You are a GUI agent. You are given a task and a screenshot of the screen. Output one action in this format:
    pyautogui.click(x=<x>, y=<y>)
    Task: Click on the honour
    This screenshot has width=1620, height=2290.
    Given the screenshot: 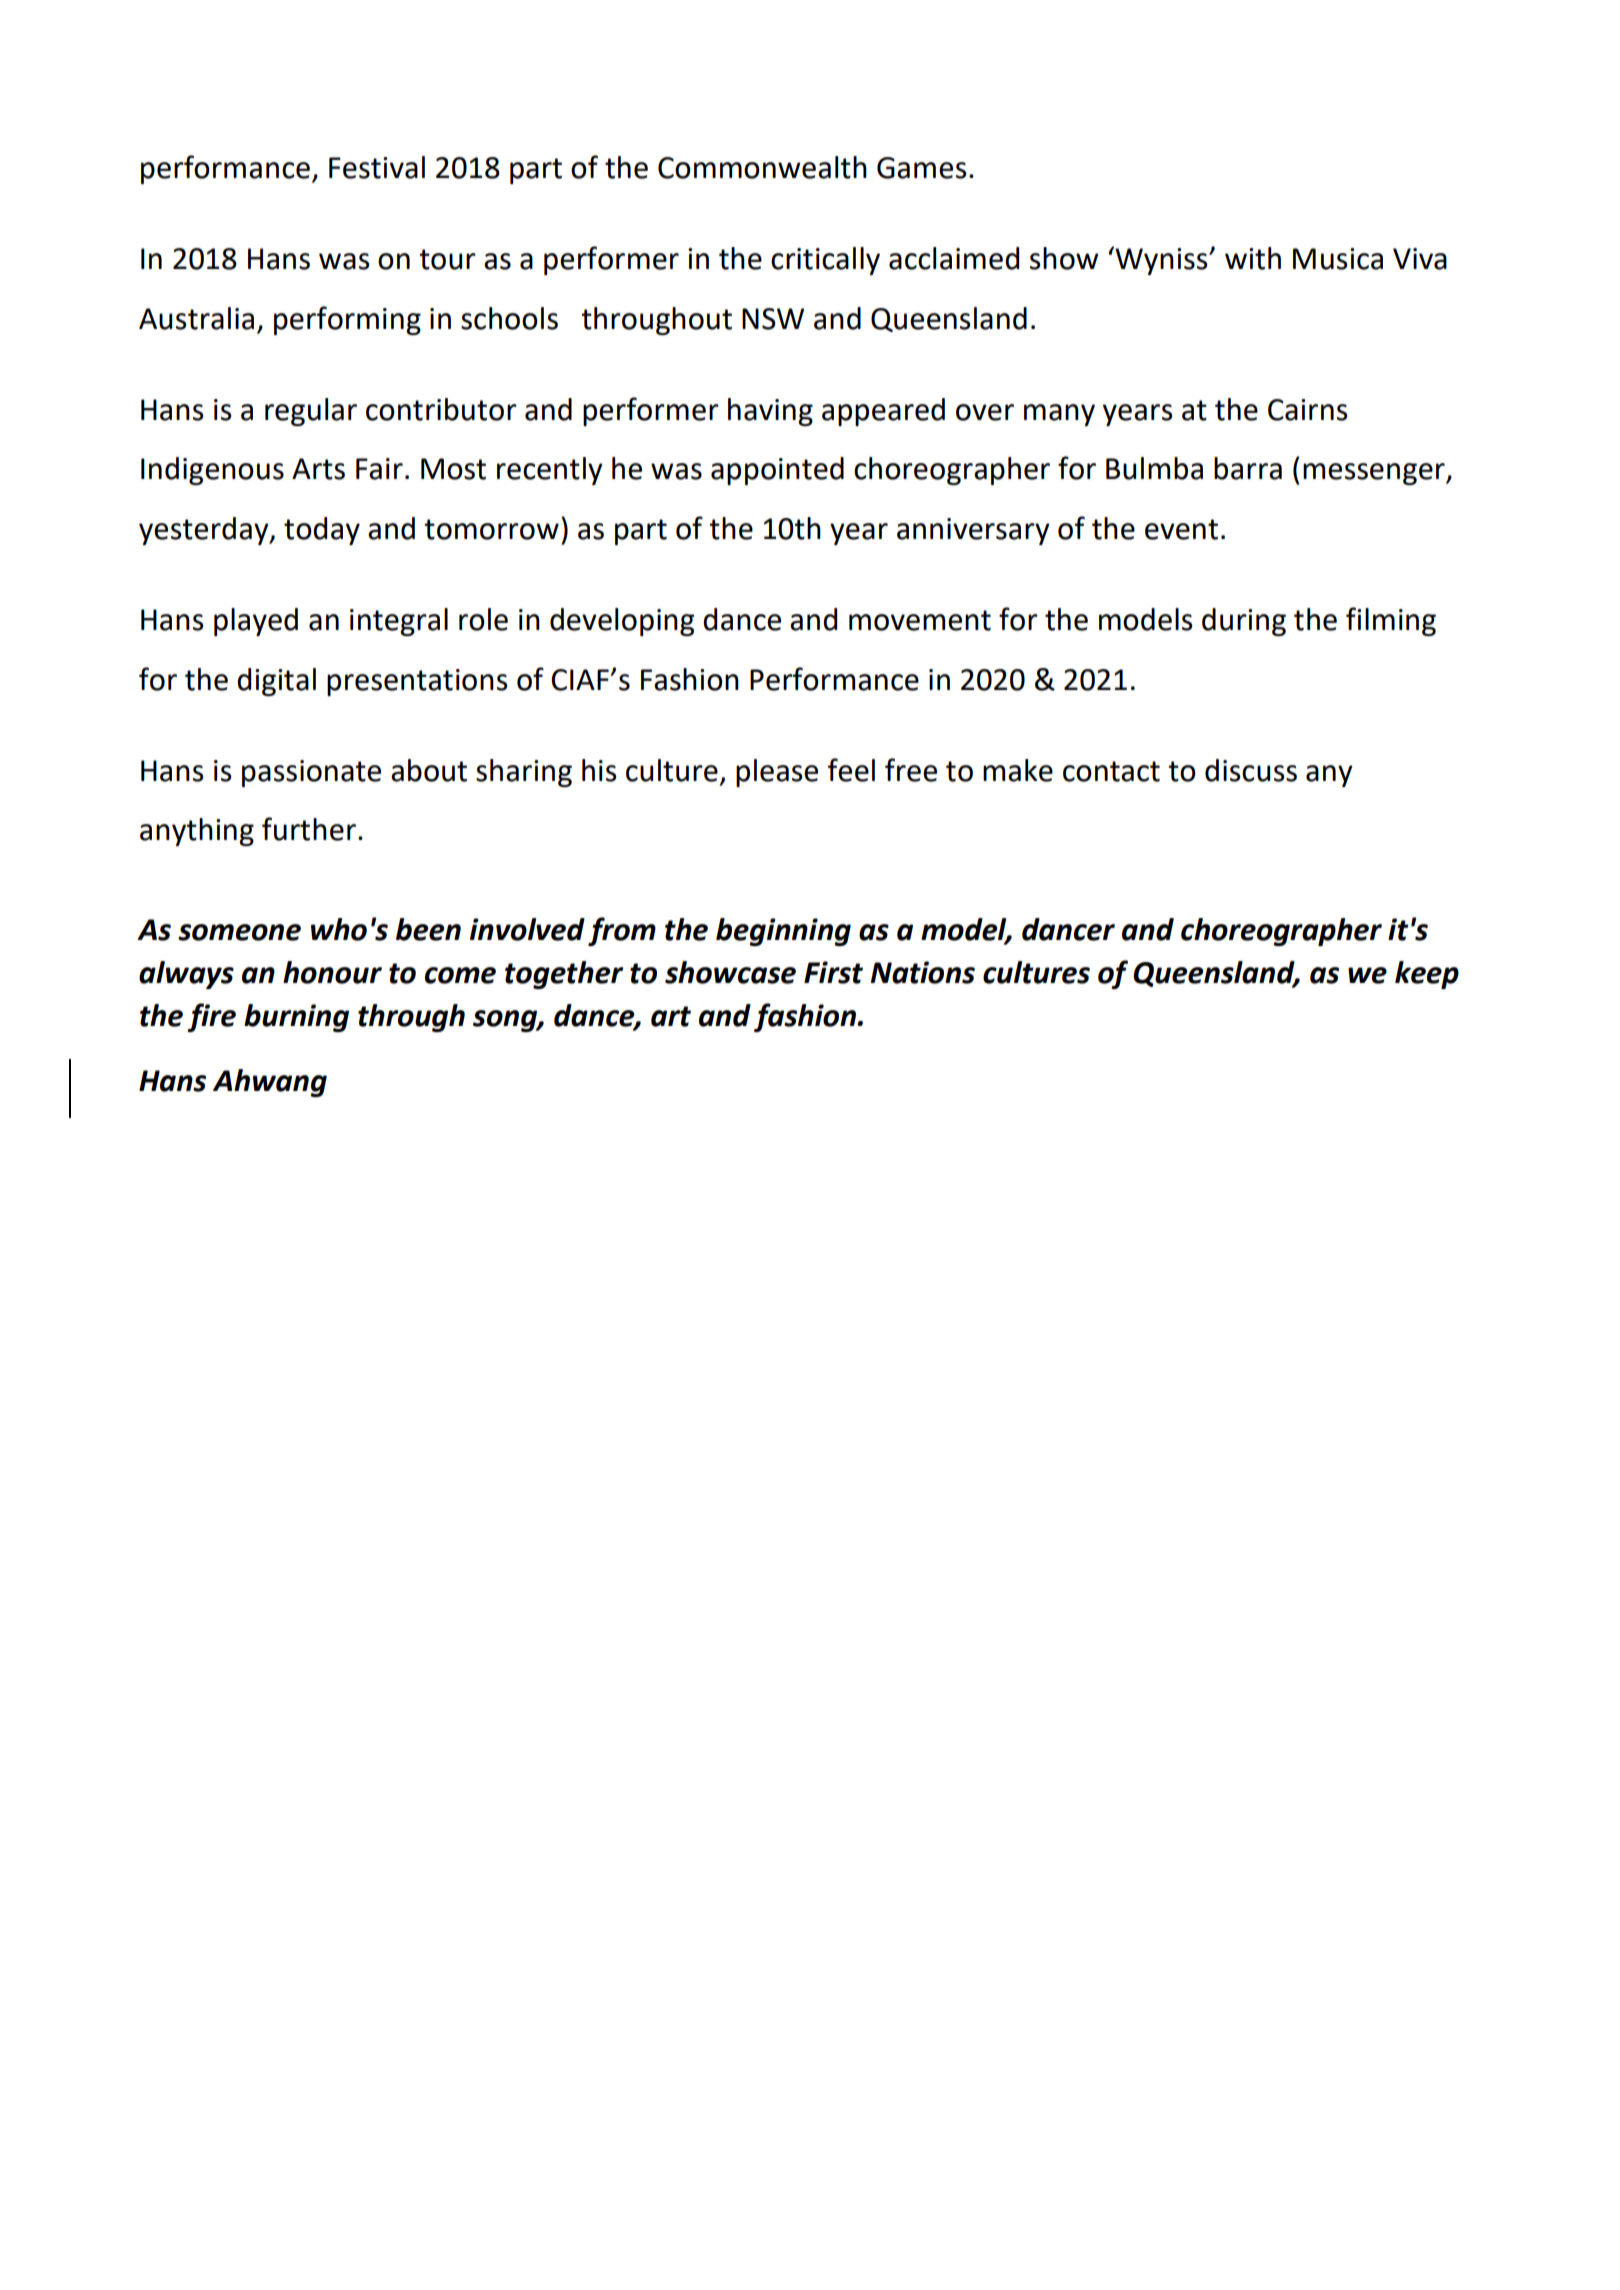 What is the action you would take?
    pyautogui.click(x=332, y=972)
